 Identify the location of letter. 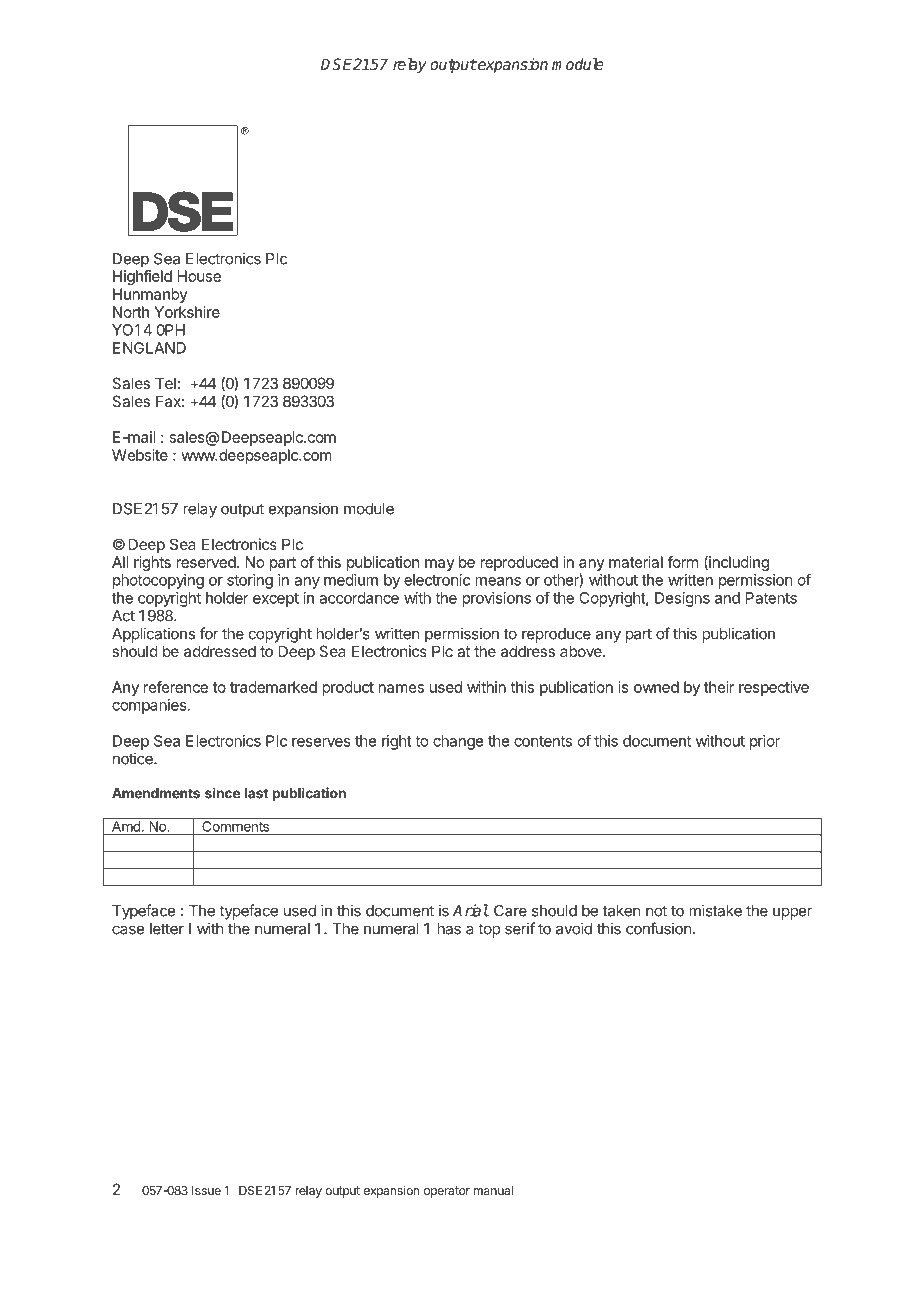
(167, 929).
